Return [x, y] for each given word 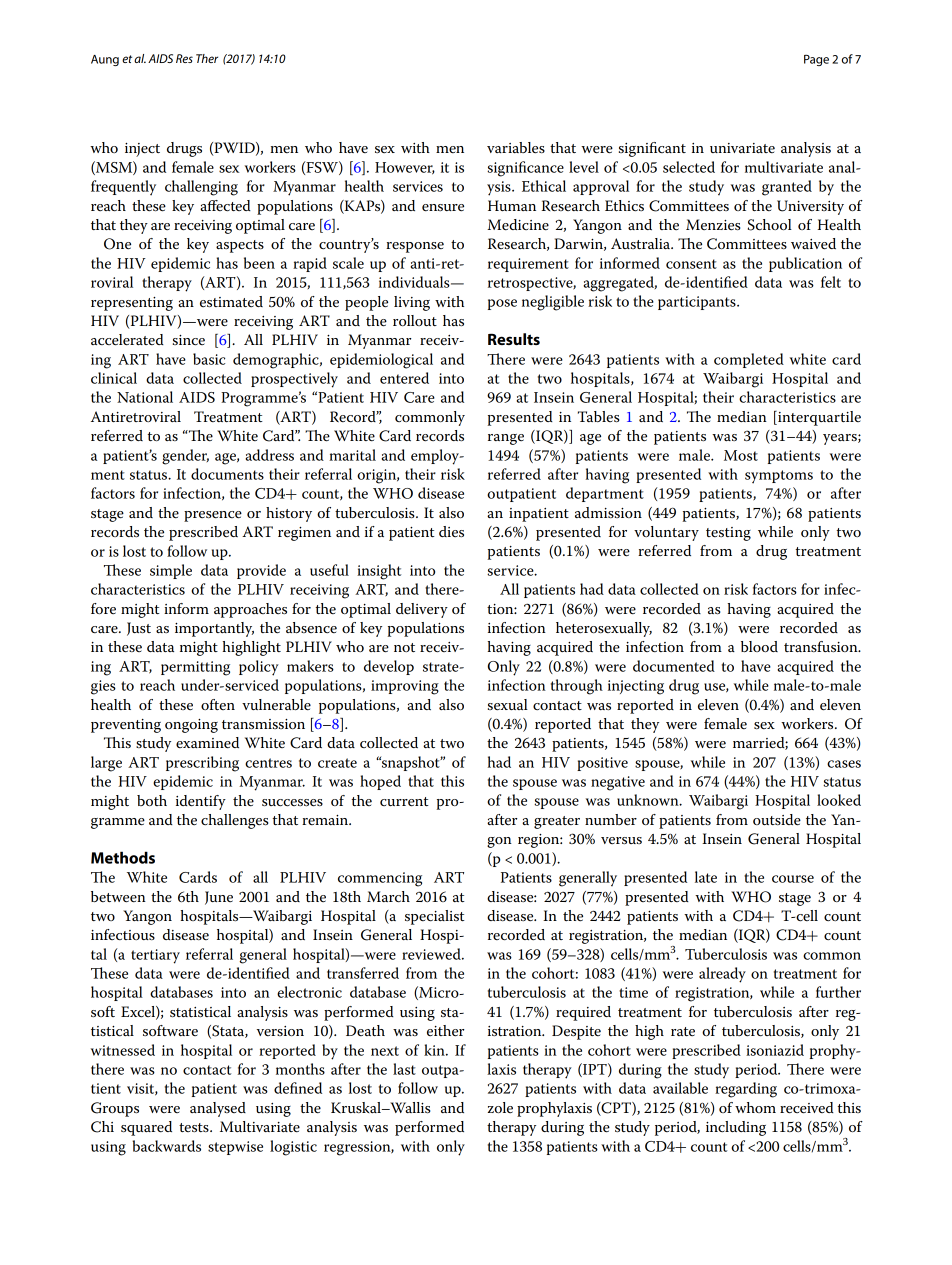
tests [195, 1128]
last [404, 1069]
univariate [742, 148]
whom [755, 1107]
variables [516, 148]
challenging [201, 188]
